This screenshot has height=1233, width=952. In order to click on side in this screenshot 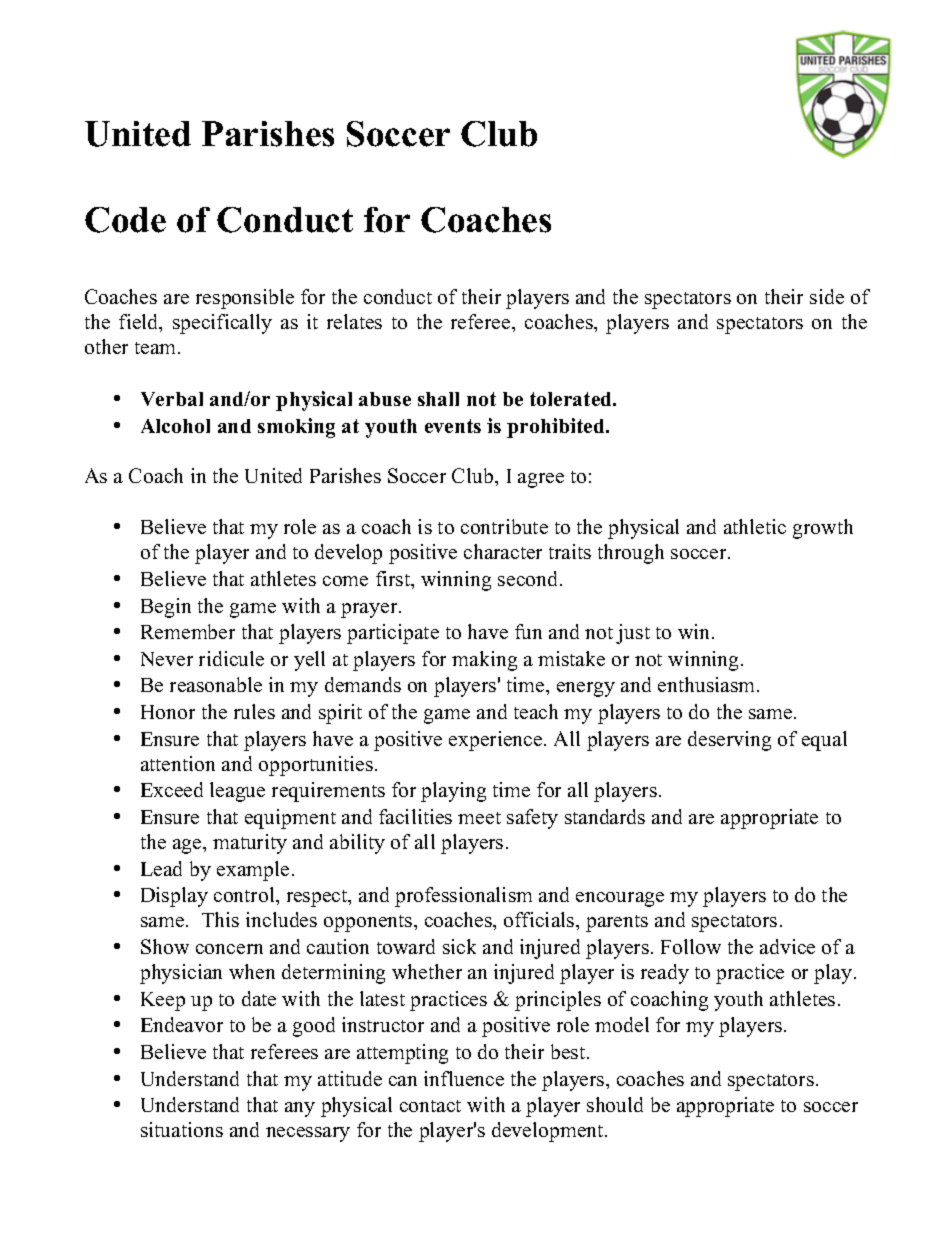, I will do `click(827, 296)`.
